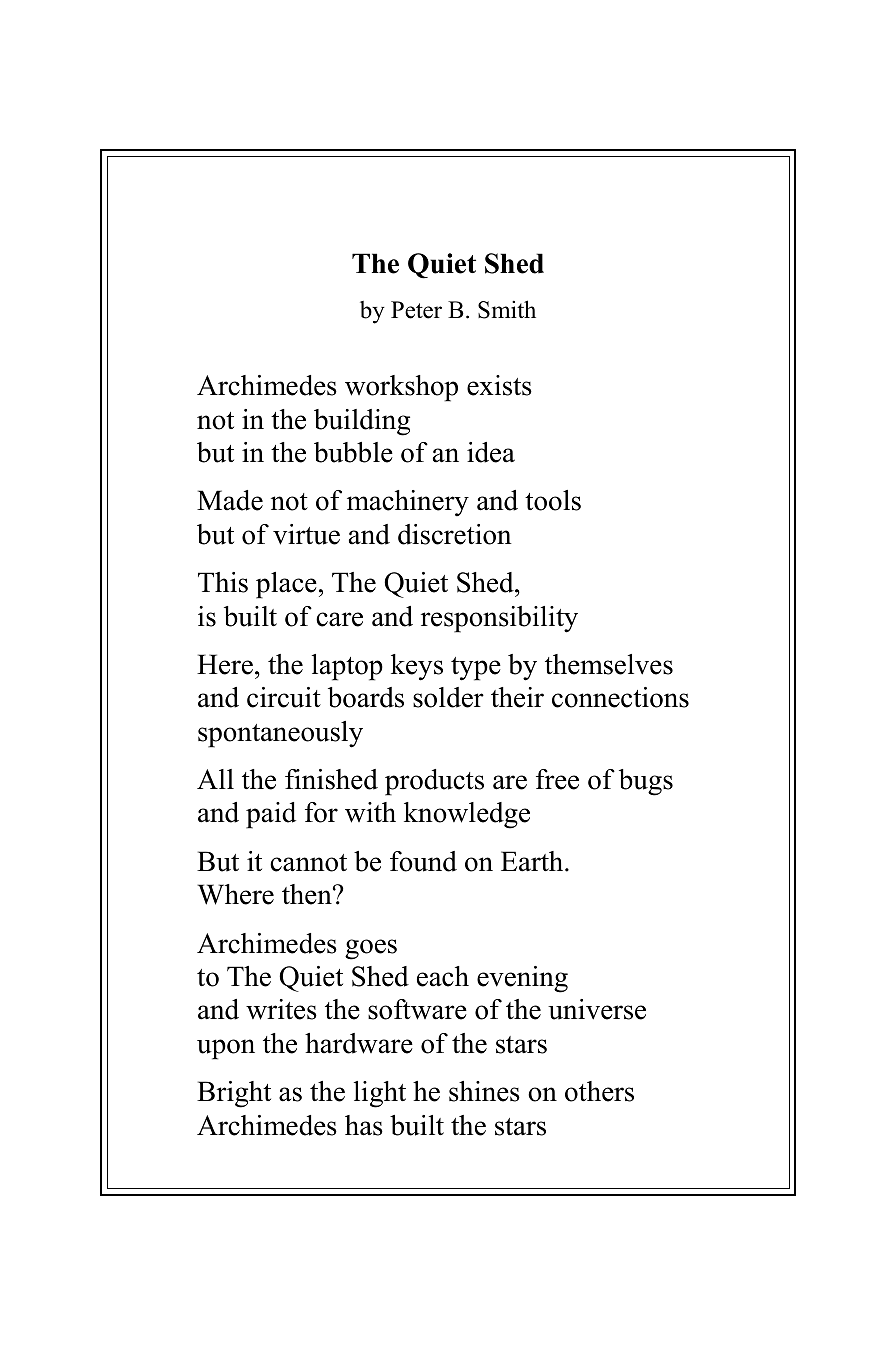 The width and height of the page is (896, 1345). What do you see at coordinates (362, 422) in the page?
I see `building` at bounding box center [362, 422].
